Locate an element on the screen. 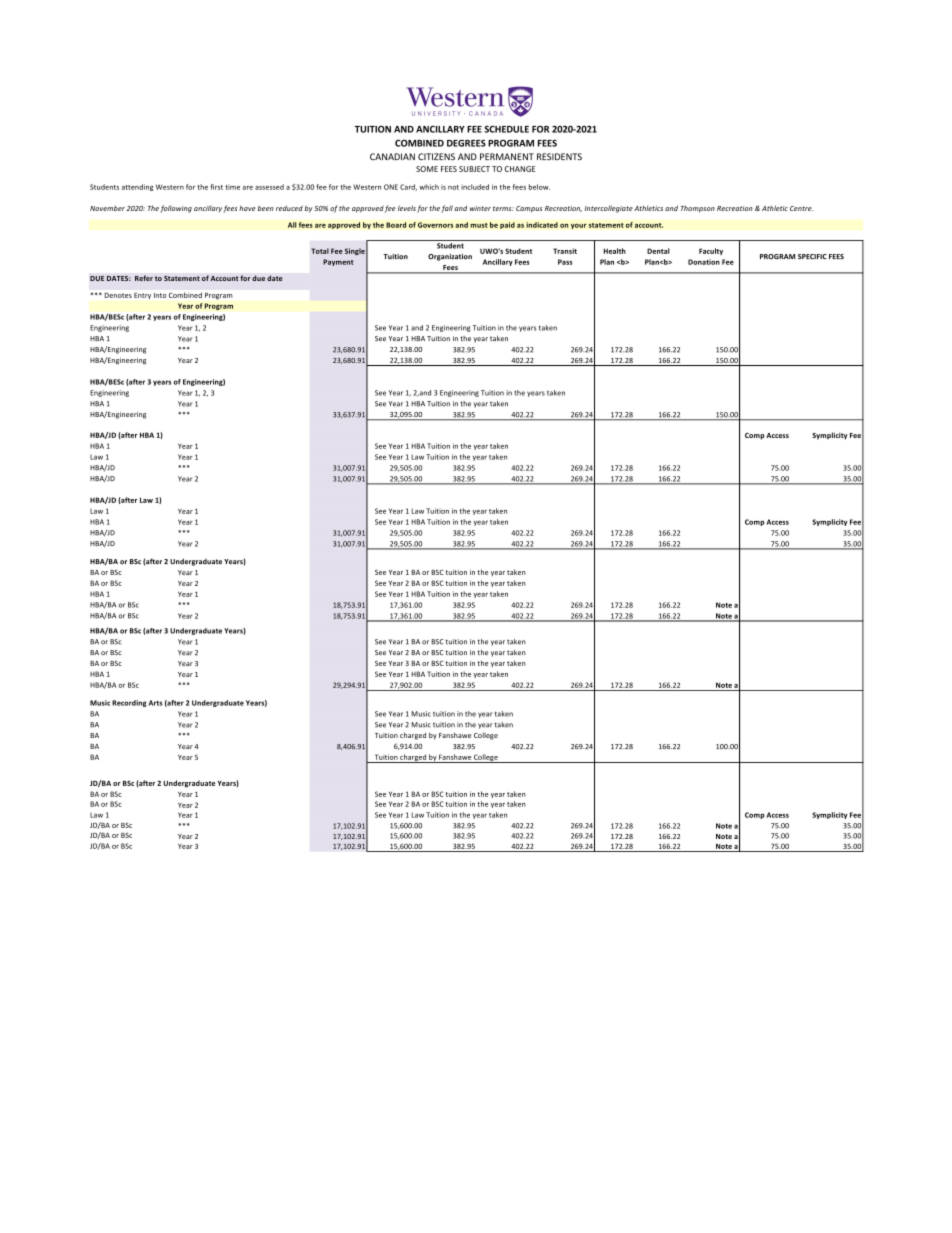 The image size is (952, 1233). Organization is located at coordinates (450, 257).
